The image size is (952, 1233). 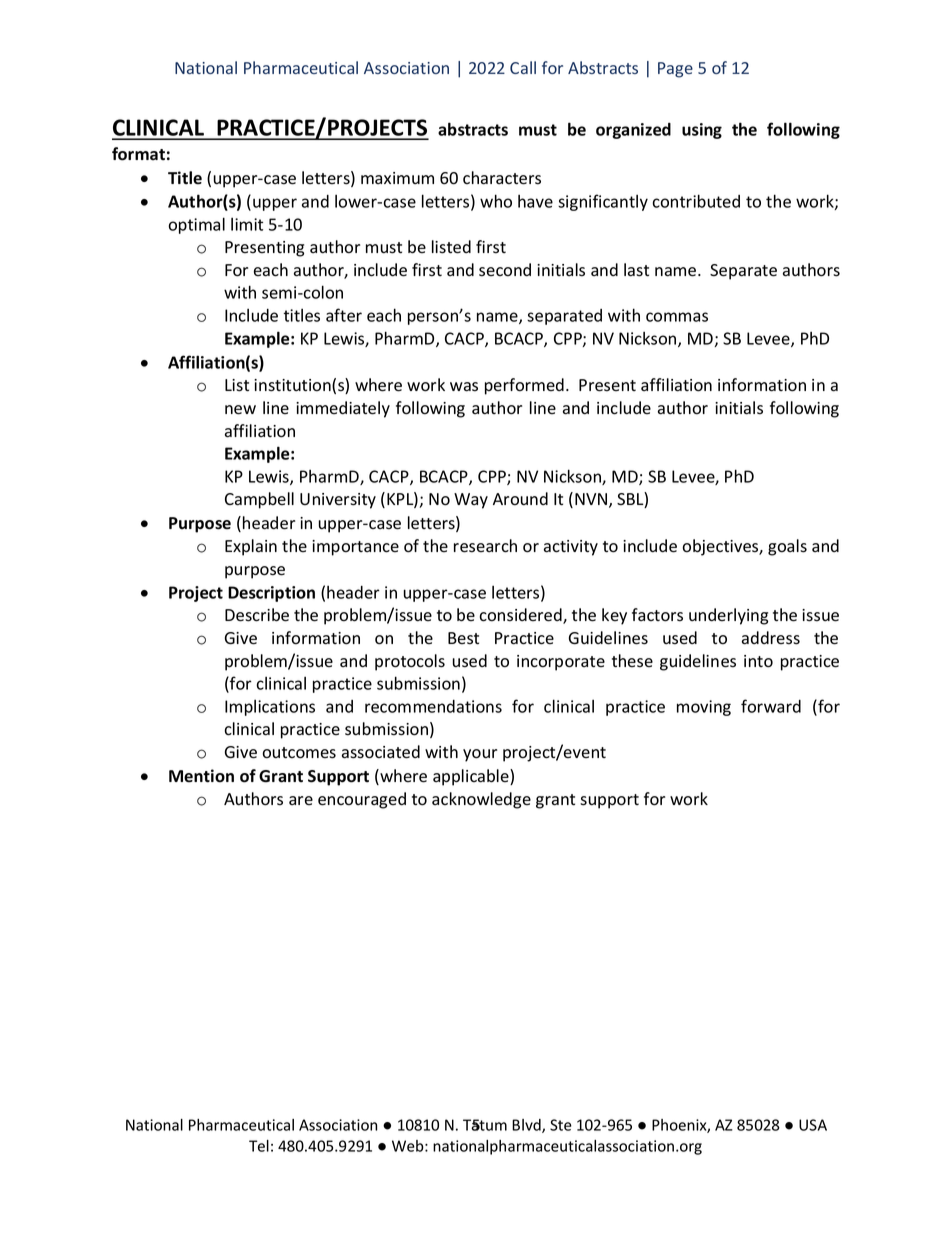 I want to click on using, so click(x=702, y=131).
